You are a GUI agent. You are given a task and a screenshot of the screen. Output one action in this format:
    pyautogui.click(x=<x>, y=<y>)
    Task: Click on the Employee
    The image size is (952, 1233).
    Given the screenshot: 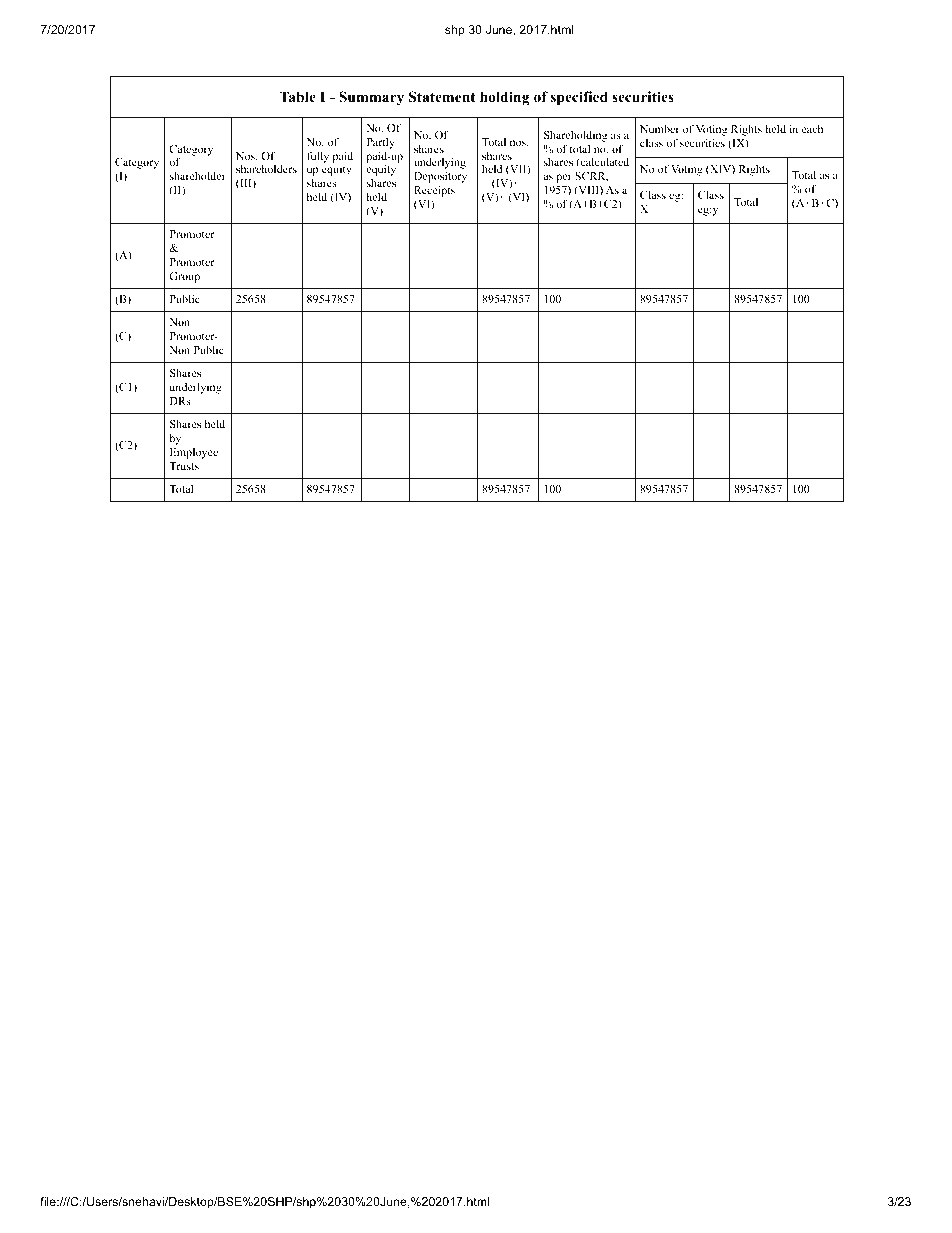 What is the action you would take?
    pyautogui.click(x=194, y=453)
